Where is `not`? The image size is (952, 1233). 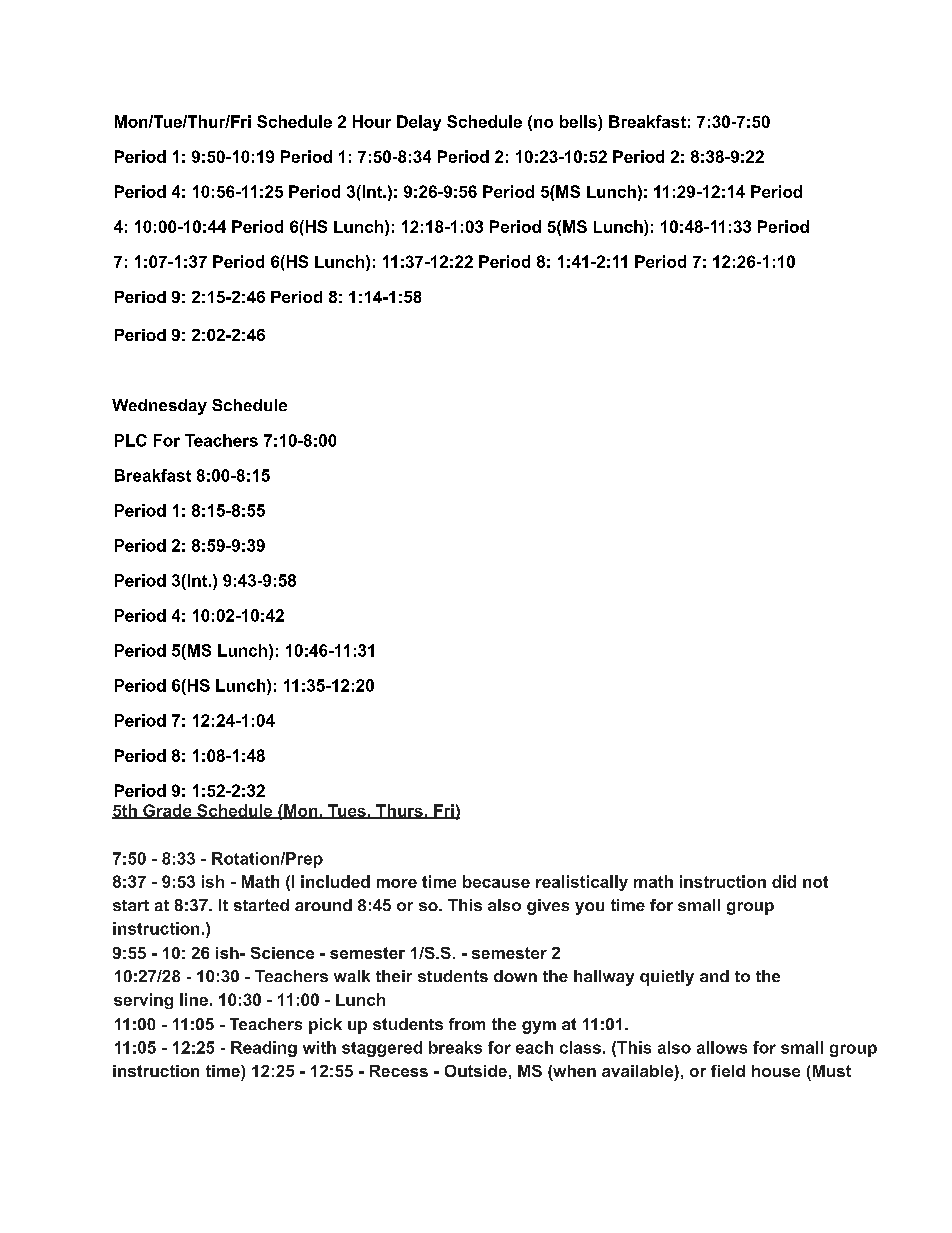
not is located at coordinates (815, 882).
